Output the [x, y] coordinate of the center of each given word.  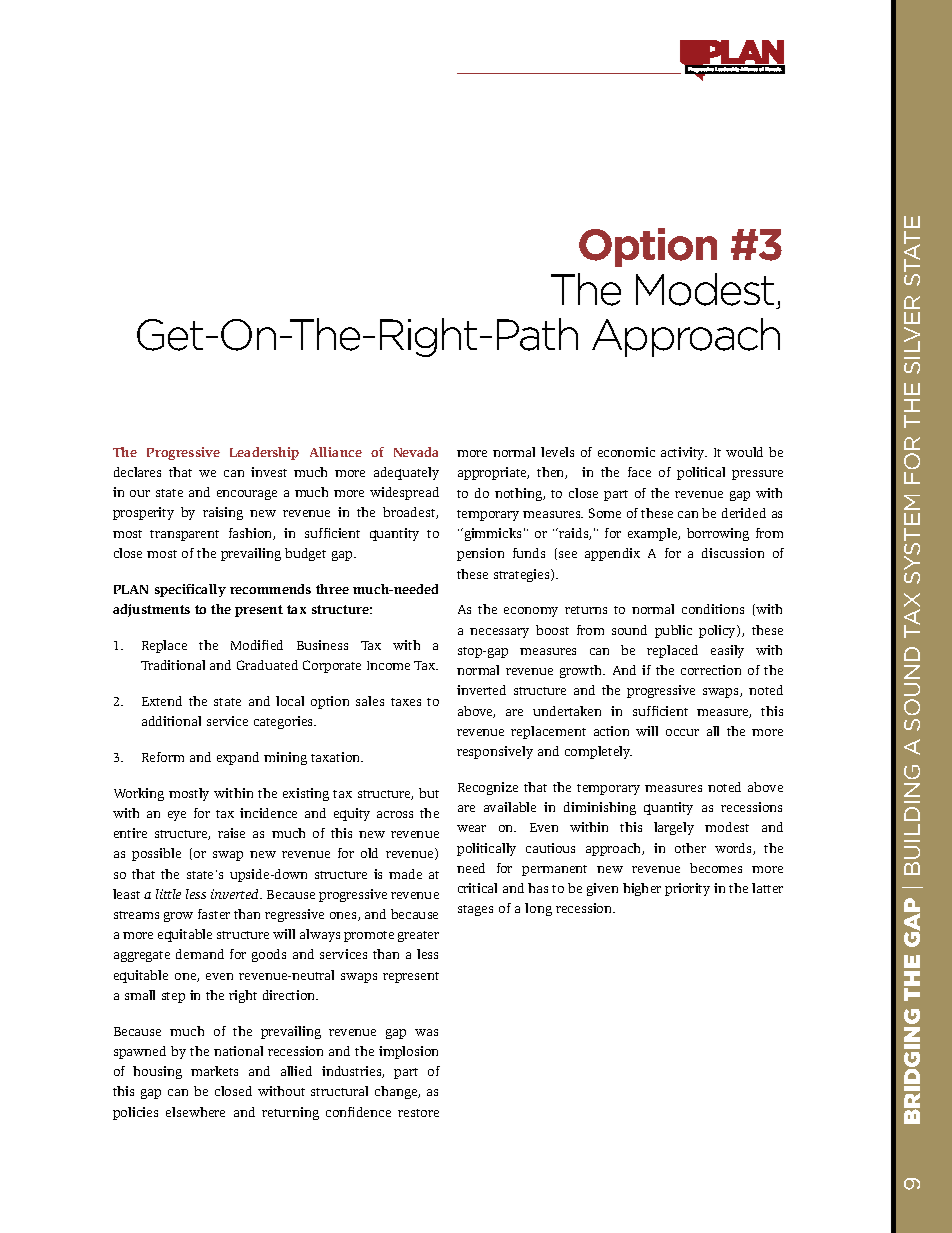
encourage [247, 495]
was [426, 1032]
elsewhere [195, 1112]
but [429, 793]
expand [238, 758]
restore [418, 1113]
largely [674, 828]
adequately [406, 473]
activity [684, 453]
